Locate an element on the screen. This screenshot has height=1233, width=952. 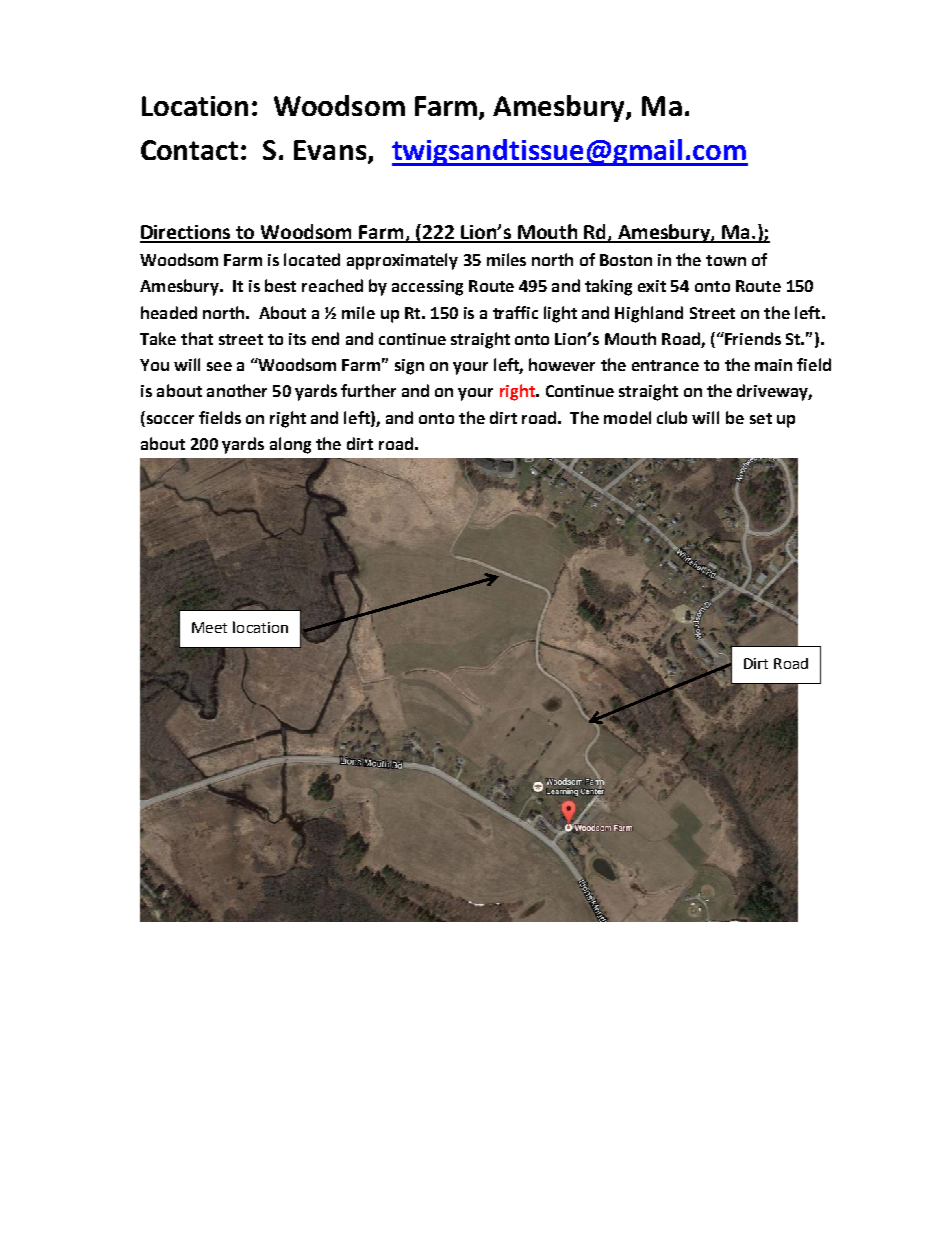
entrance is located at coordinates (665, 365).
